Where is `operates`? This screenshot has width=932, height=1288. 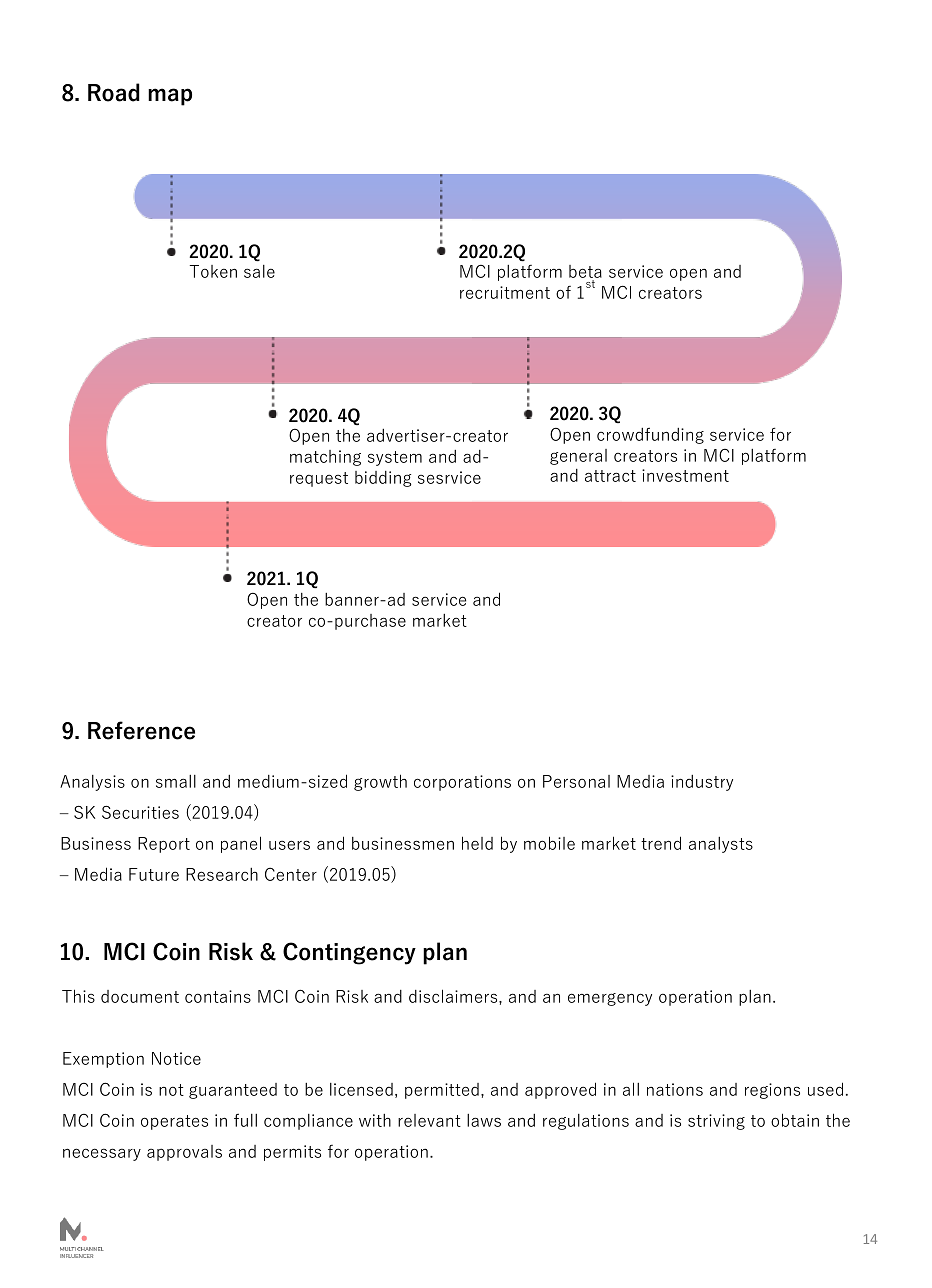
operates is located at coordinates (174, 1122).
